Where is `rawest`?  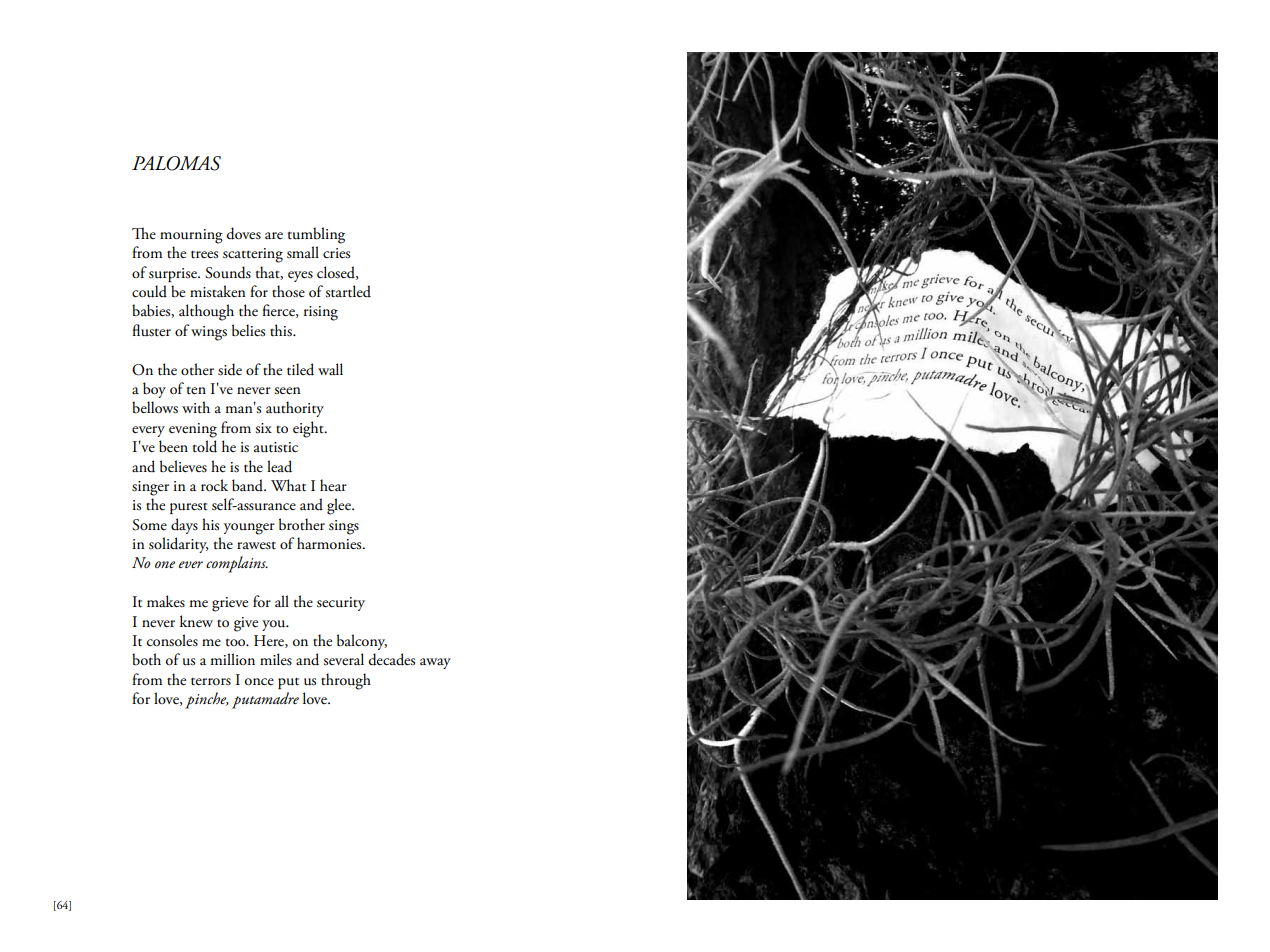 rawest is located at coordinates (256, 545).
